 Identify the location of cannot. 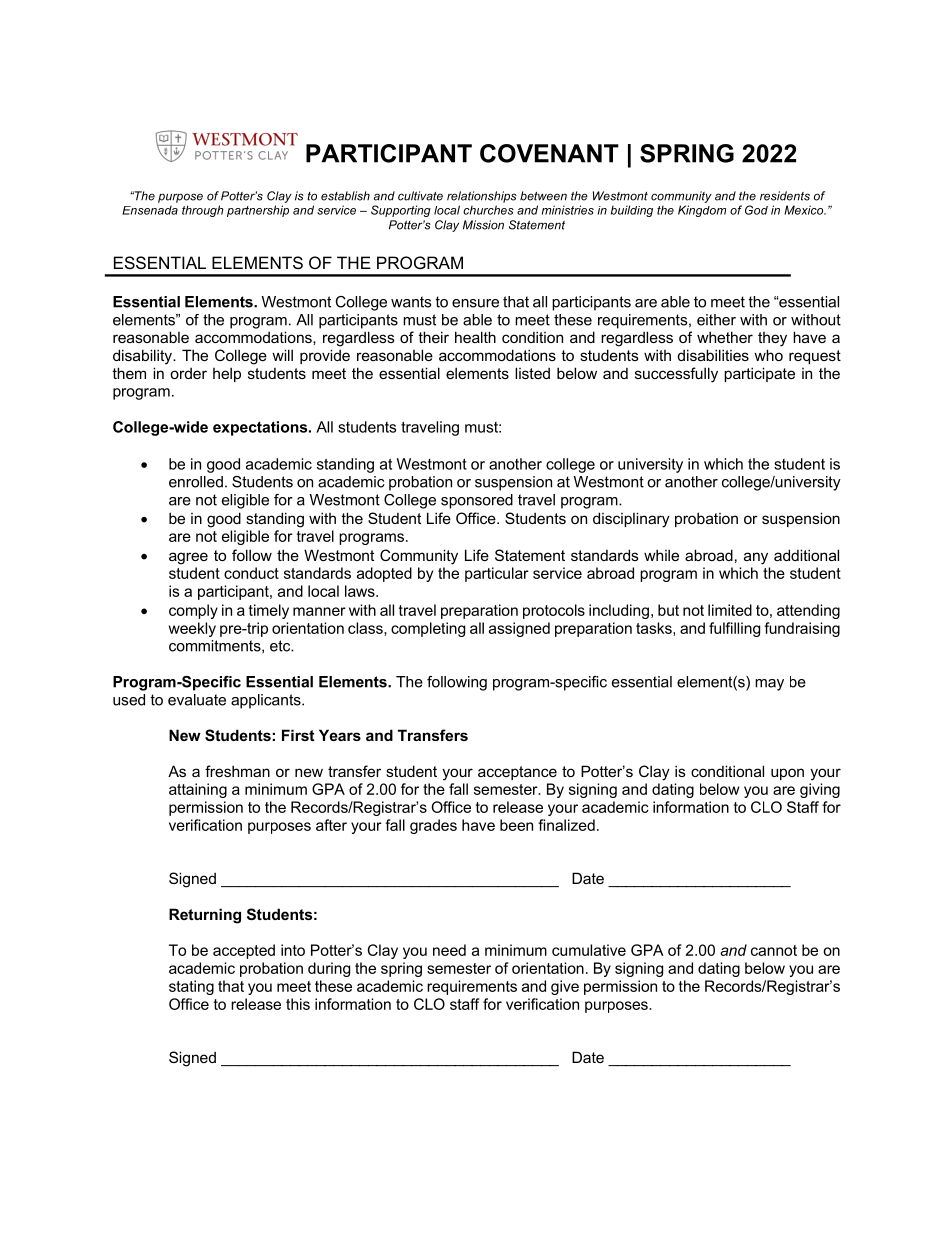
(774, 950).
